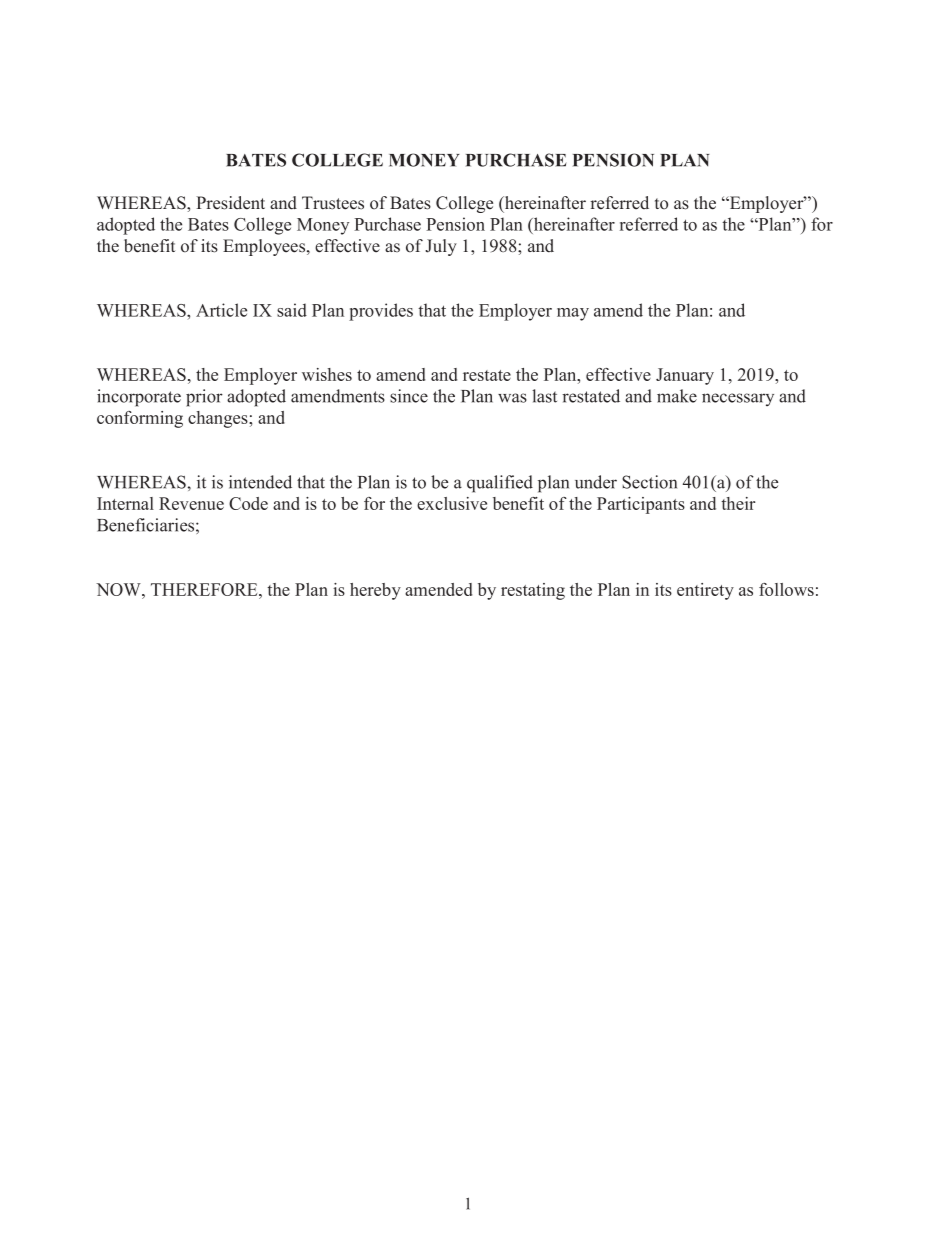 This image has width=952, height=1233. Describe the element at coordinates (573, 314) in the image. I see `may` at that location.
